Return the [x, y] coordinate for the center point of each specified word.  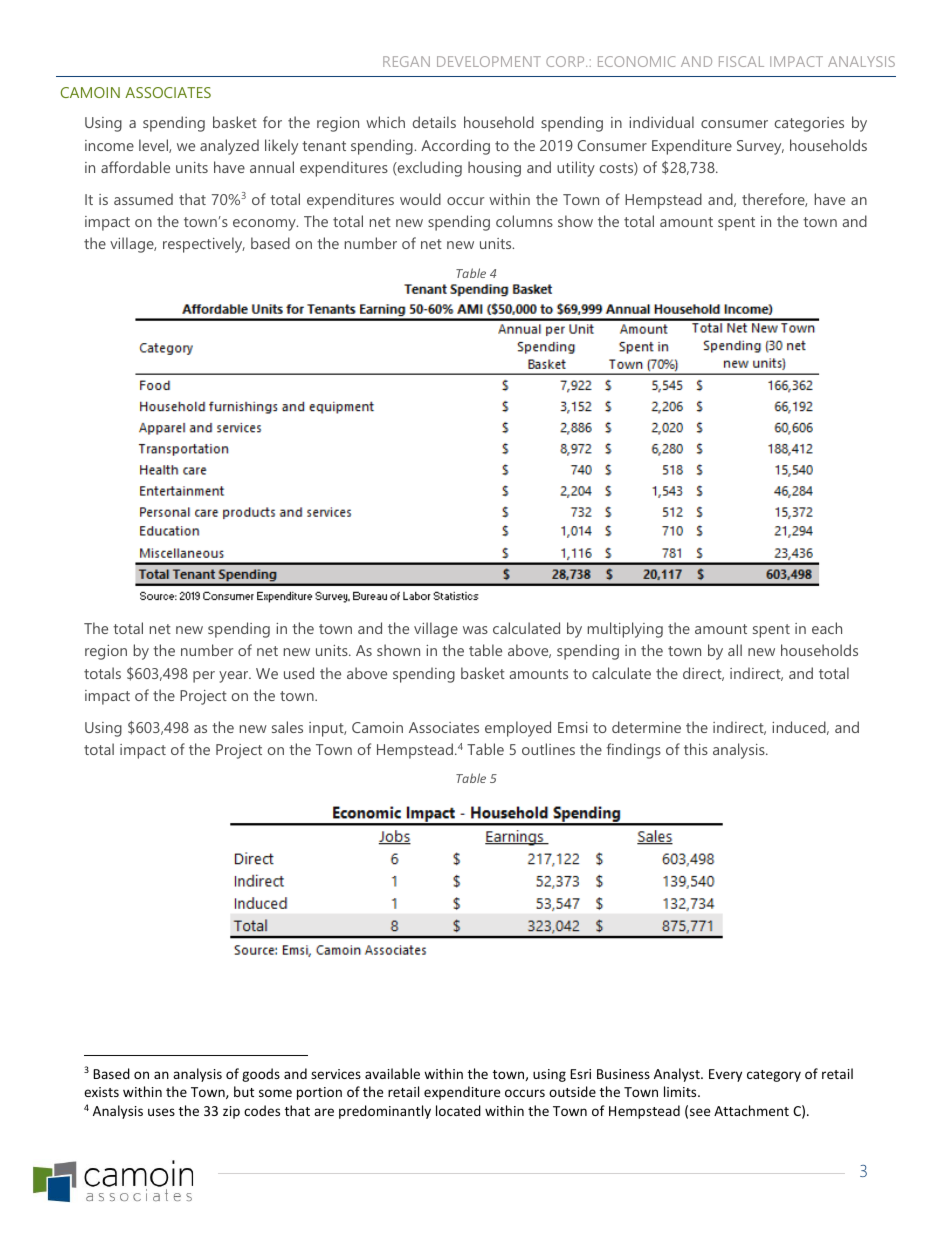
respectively [204, 245]
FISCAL [741, 61]
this [696, 749]
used [299, 673]
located [458, 1110]
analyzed [229, 147]
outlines [548, 749]
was [475, 630]
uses [161, 1112]
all [735, 650]
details [434, 122]
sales [287, 727]
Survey [760, 147]
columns [524, 221]
